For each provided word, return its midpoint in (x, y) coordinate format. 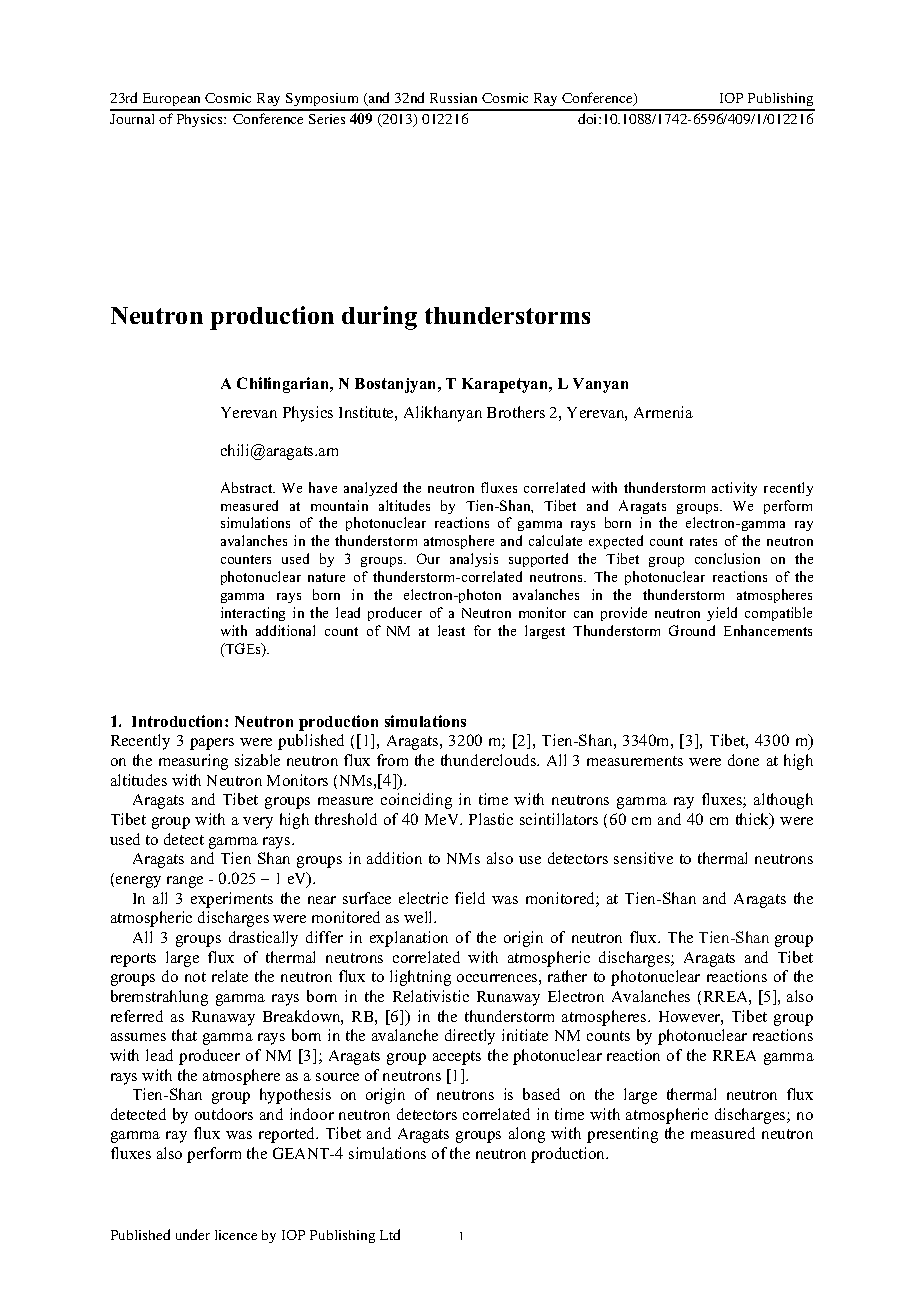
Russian (453, 98)
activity (734, 489)
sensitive (643, 858)
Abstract (248, 487)
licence (236, 1235)
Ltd (390, 1234)
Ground (692, 630)
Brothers (516, 412)
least (451, 630)
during (379, 318)
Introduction (179, 721)
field (470, 898)
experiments (232, 900)
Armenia (663, 412)
